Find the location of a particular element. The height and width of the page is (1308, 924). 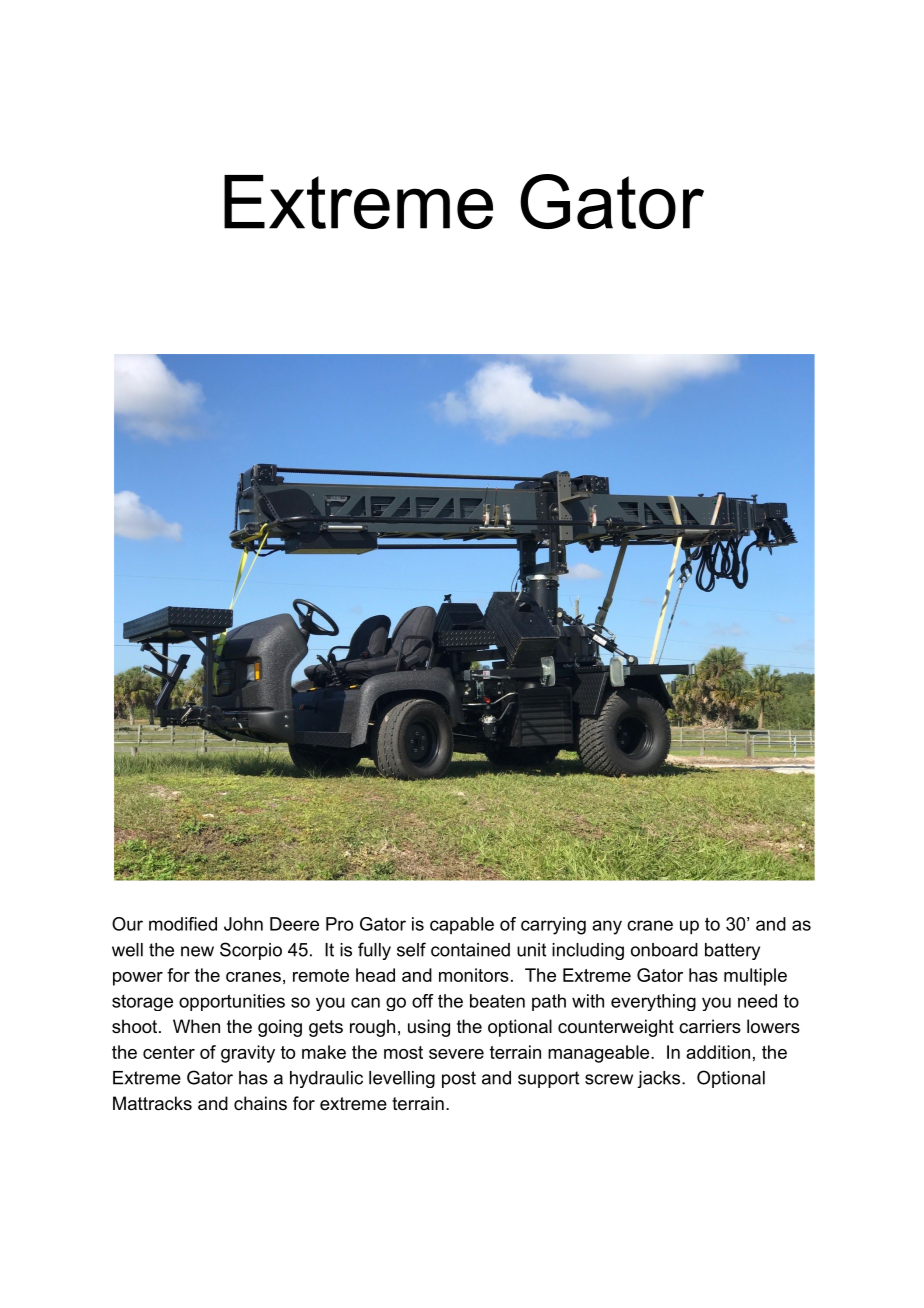

post is located at coordinates (459, 1079).
